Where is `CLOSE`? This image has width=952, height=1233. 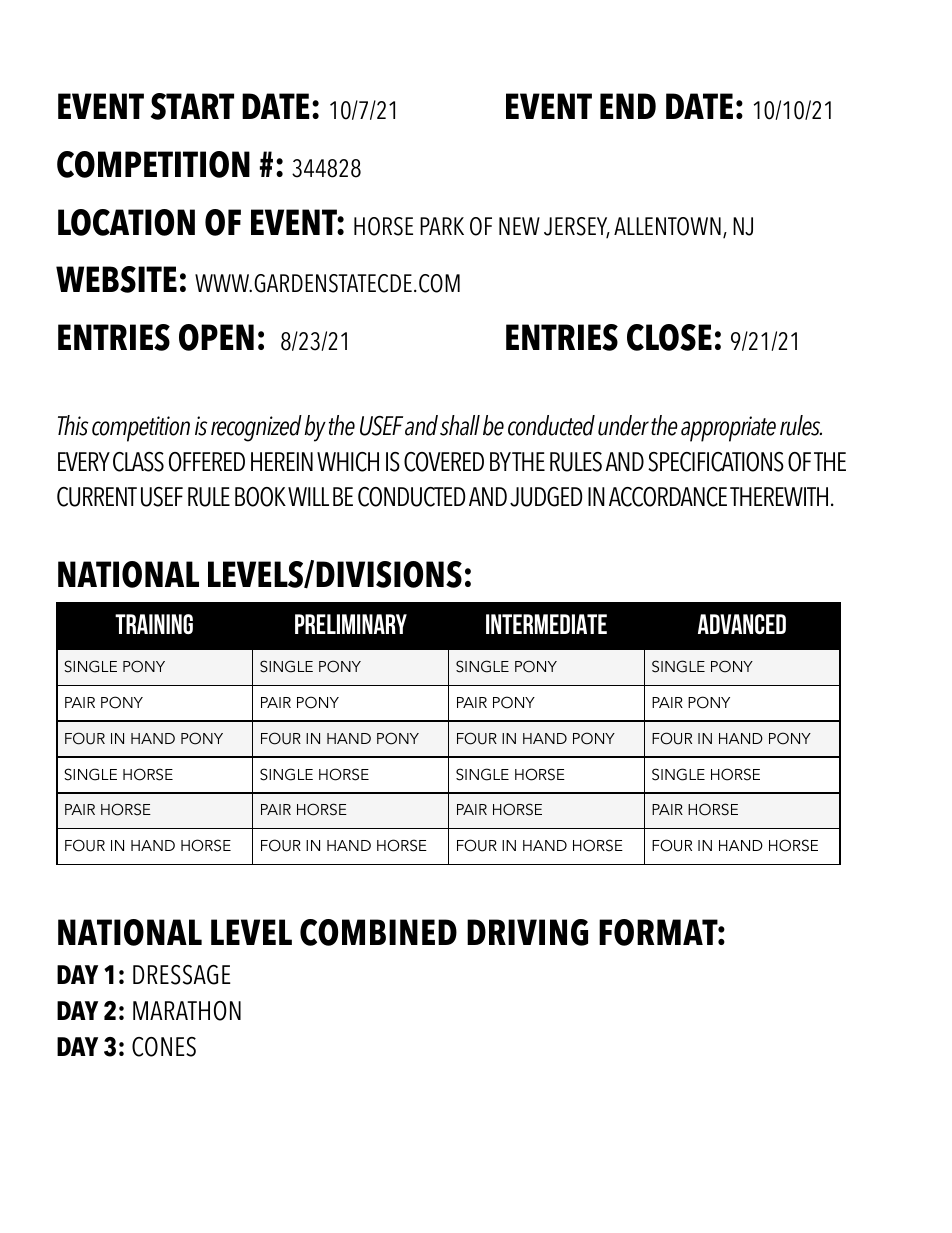
CLOSE is located at coordinates (669, 337).
